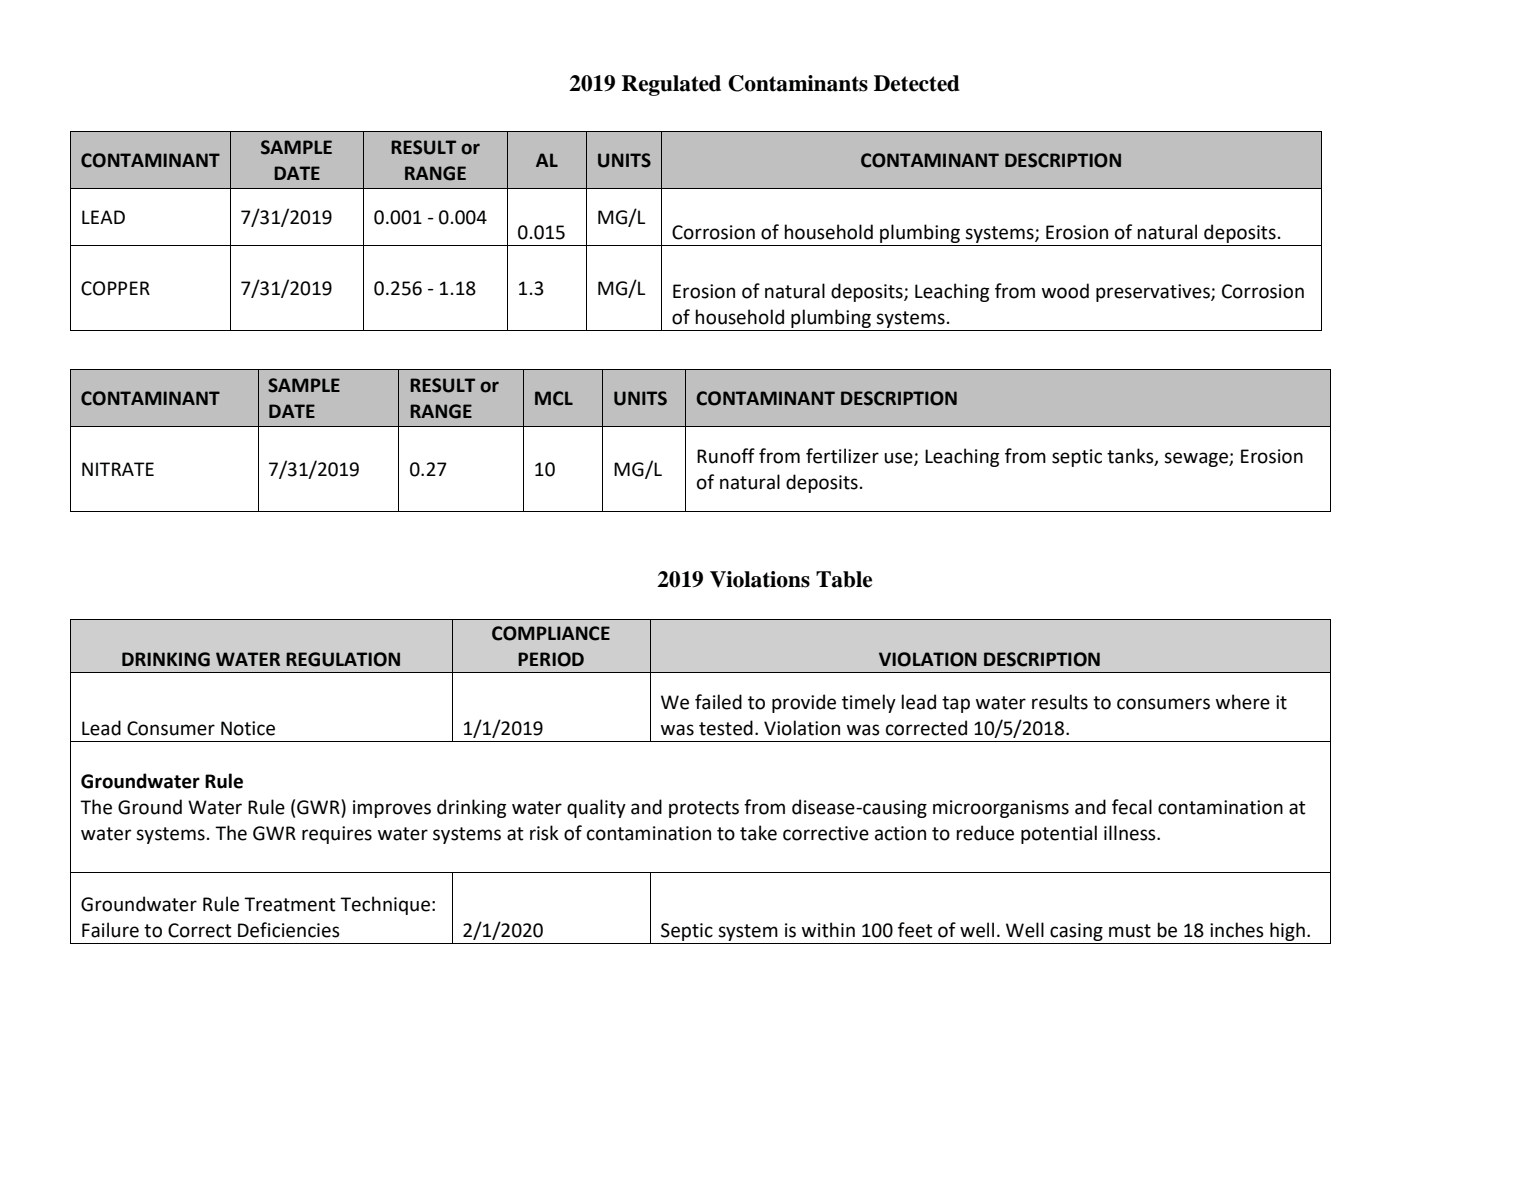  What do you see at coordinates (118, 469) in the screenshot?
I see `NITRATE` at bounding box center [118, 469].
